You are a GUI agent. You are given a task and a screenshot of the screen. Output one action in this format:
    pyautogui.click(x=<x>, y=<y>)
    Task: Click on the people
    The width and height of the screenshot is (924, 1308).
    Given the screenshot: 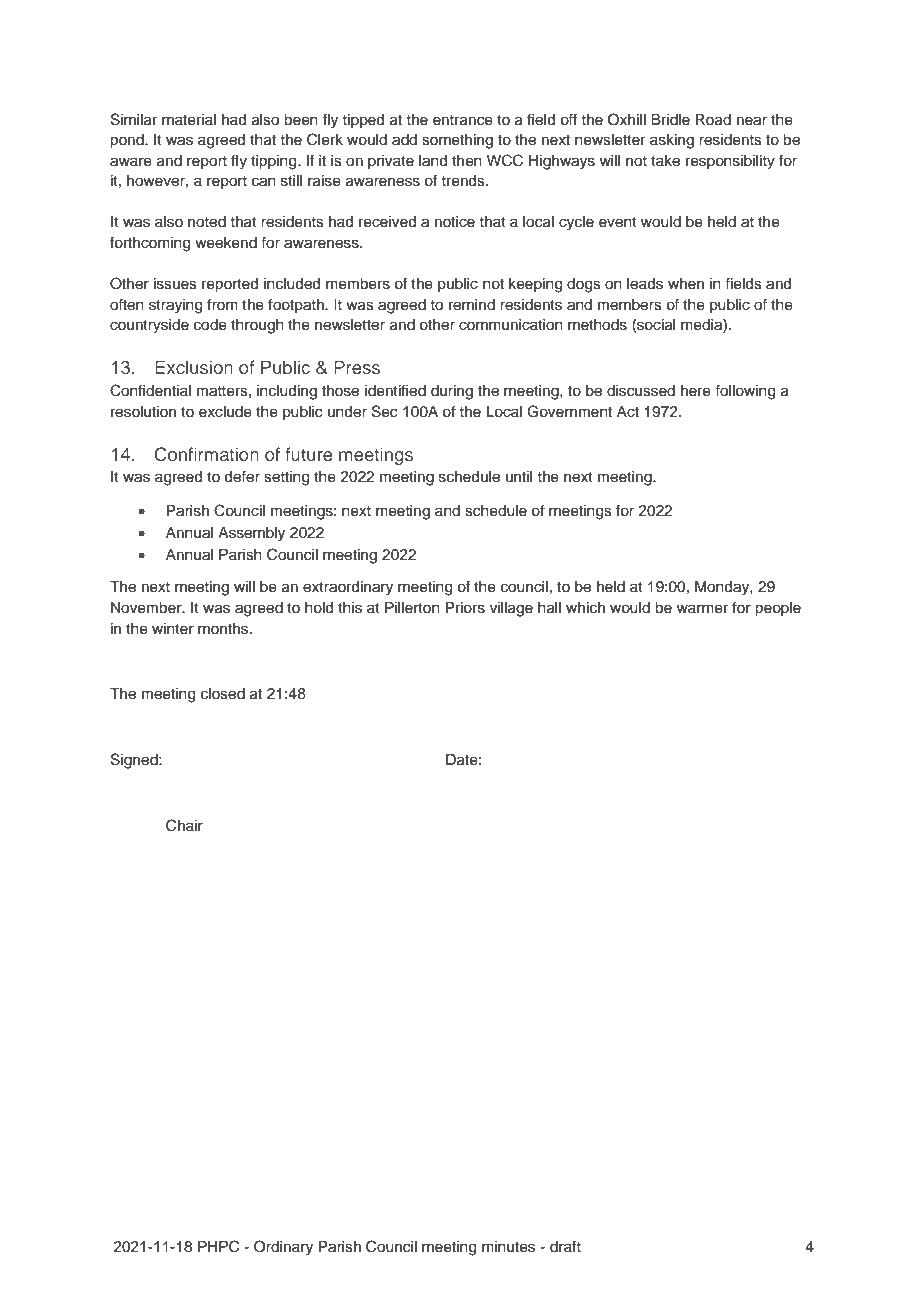 What is the action you would take?
    pyautogui.click(x=778, y=609)
